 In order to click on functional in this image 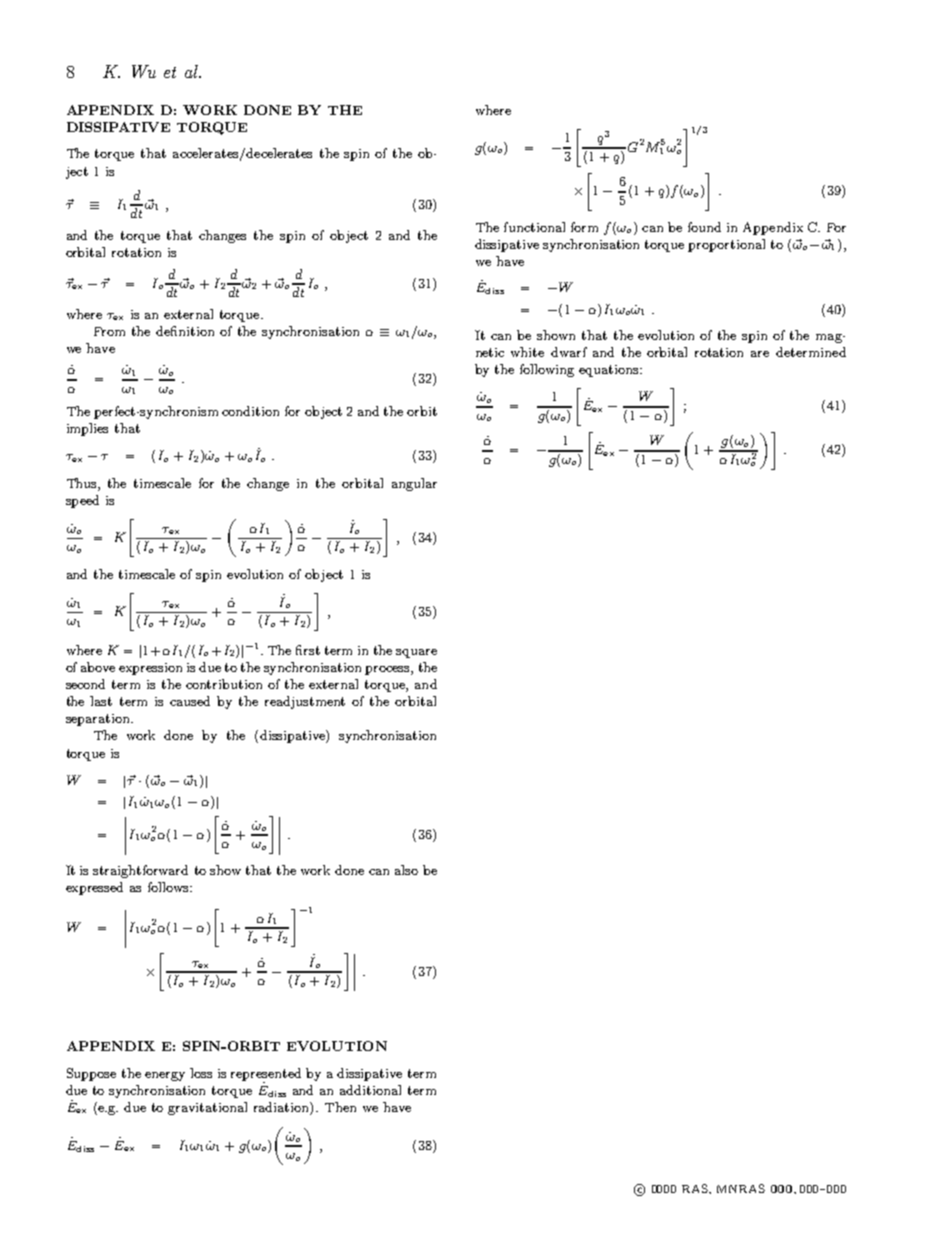, I will do `click(534, 227)`.
